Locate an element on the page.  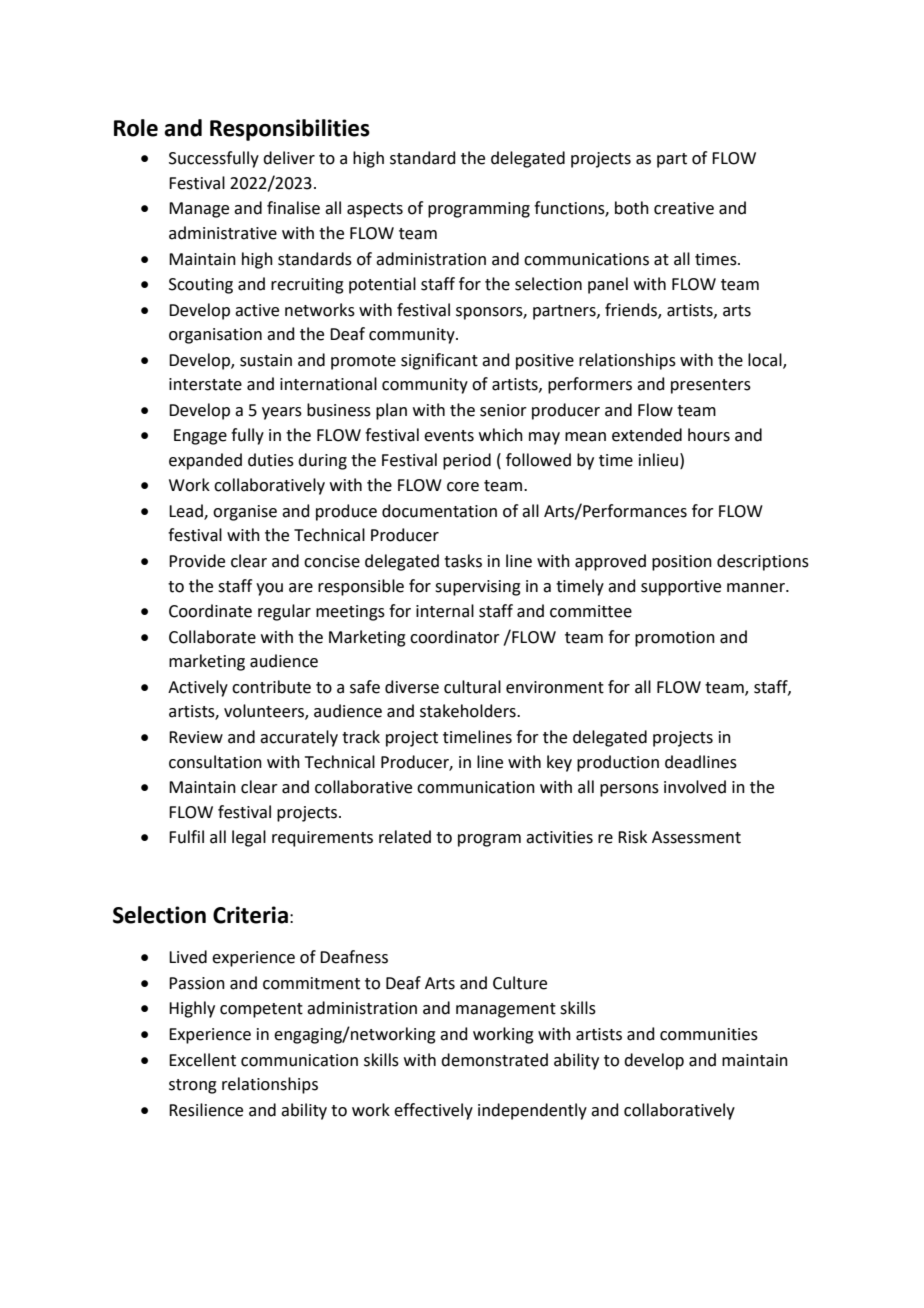
deliver is located at coordinates (289, 158).
